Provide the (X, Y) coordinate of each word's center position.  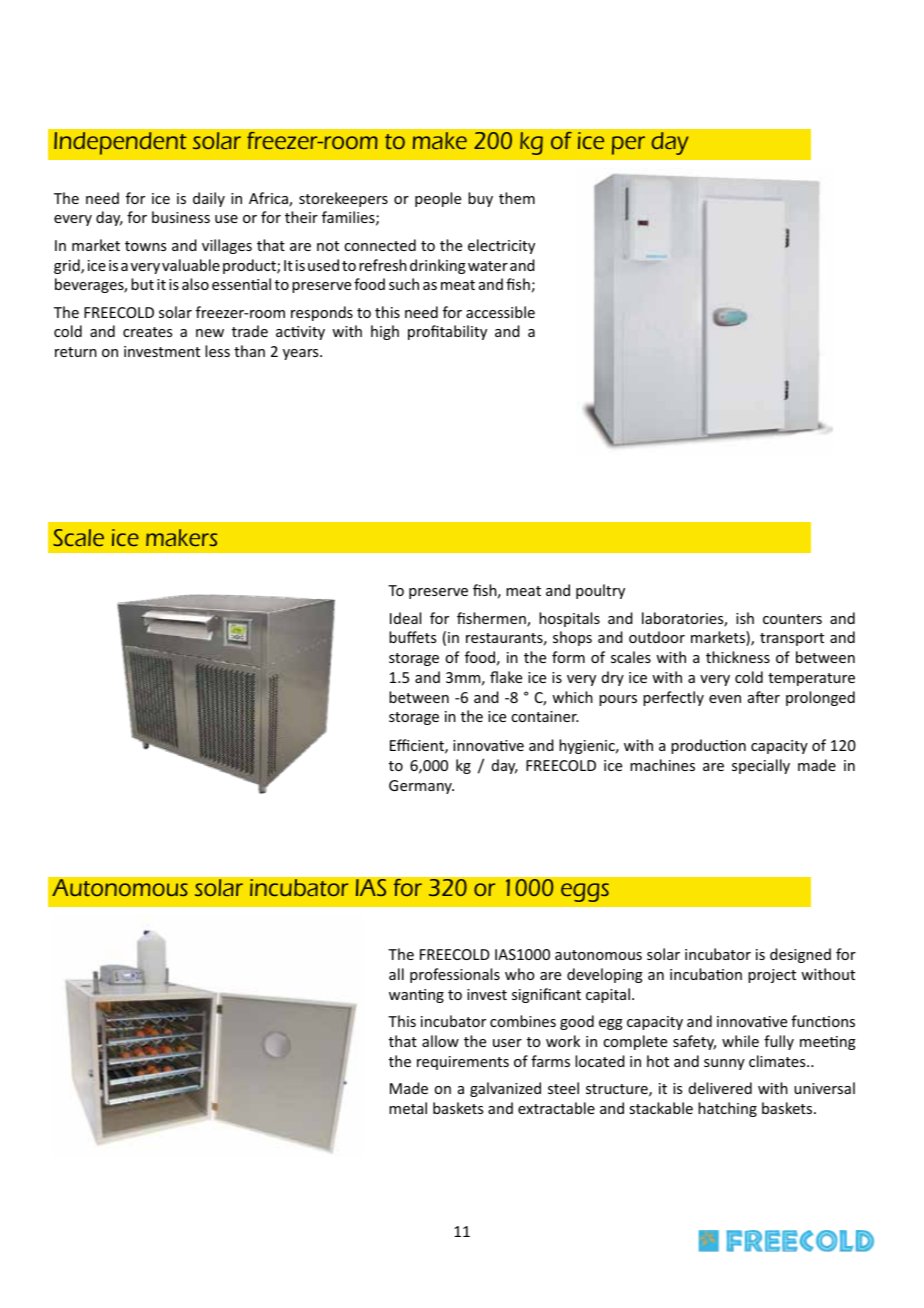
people (438, 199)
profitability (447, 332)
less (217, 351)
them (517, 198)
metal (408, 1108)
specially (761, 766)
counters (792, 619)
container (545, 716)
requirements (463, 1063)
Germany (421, 787)
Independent (120, 143)
